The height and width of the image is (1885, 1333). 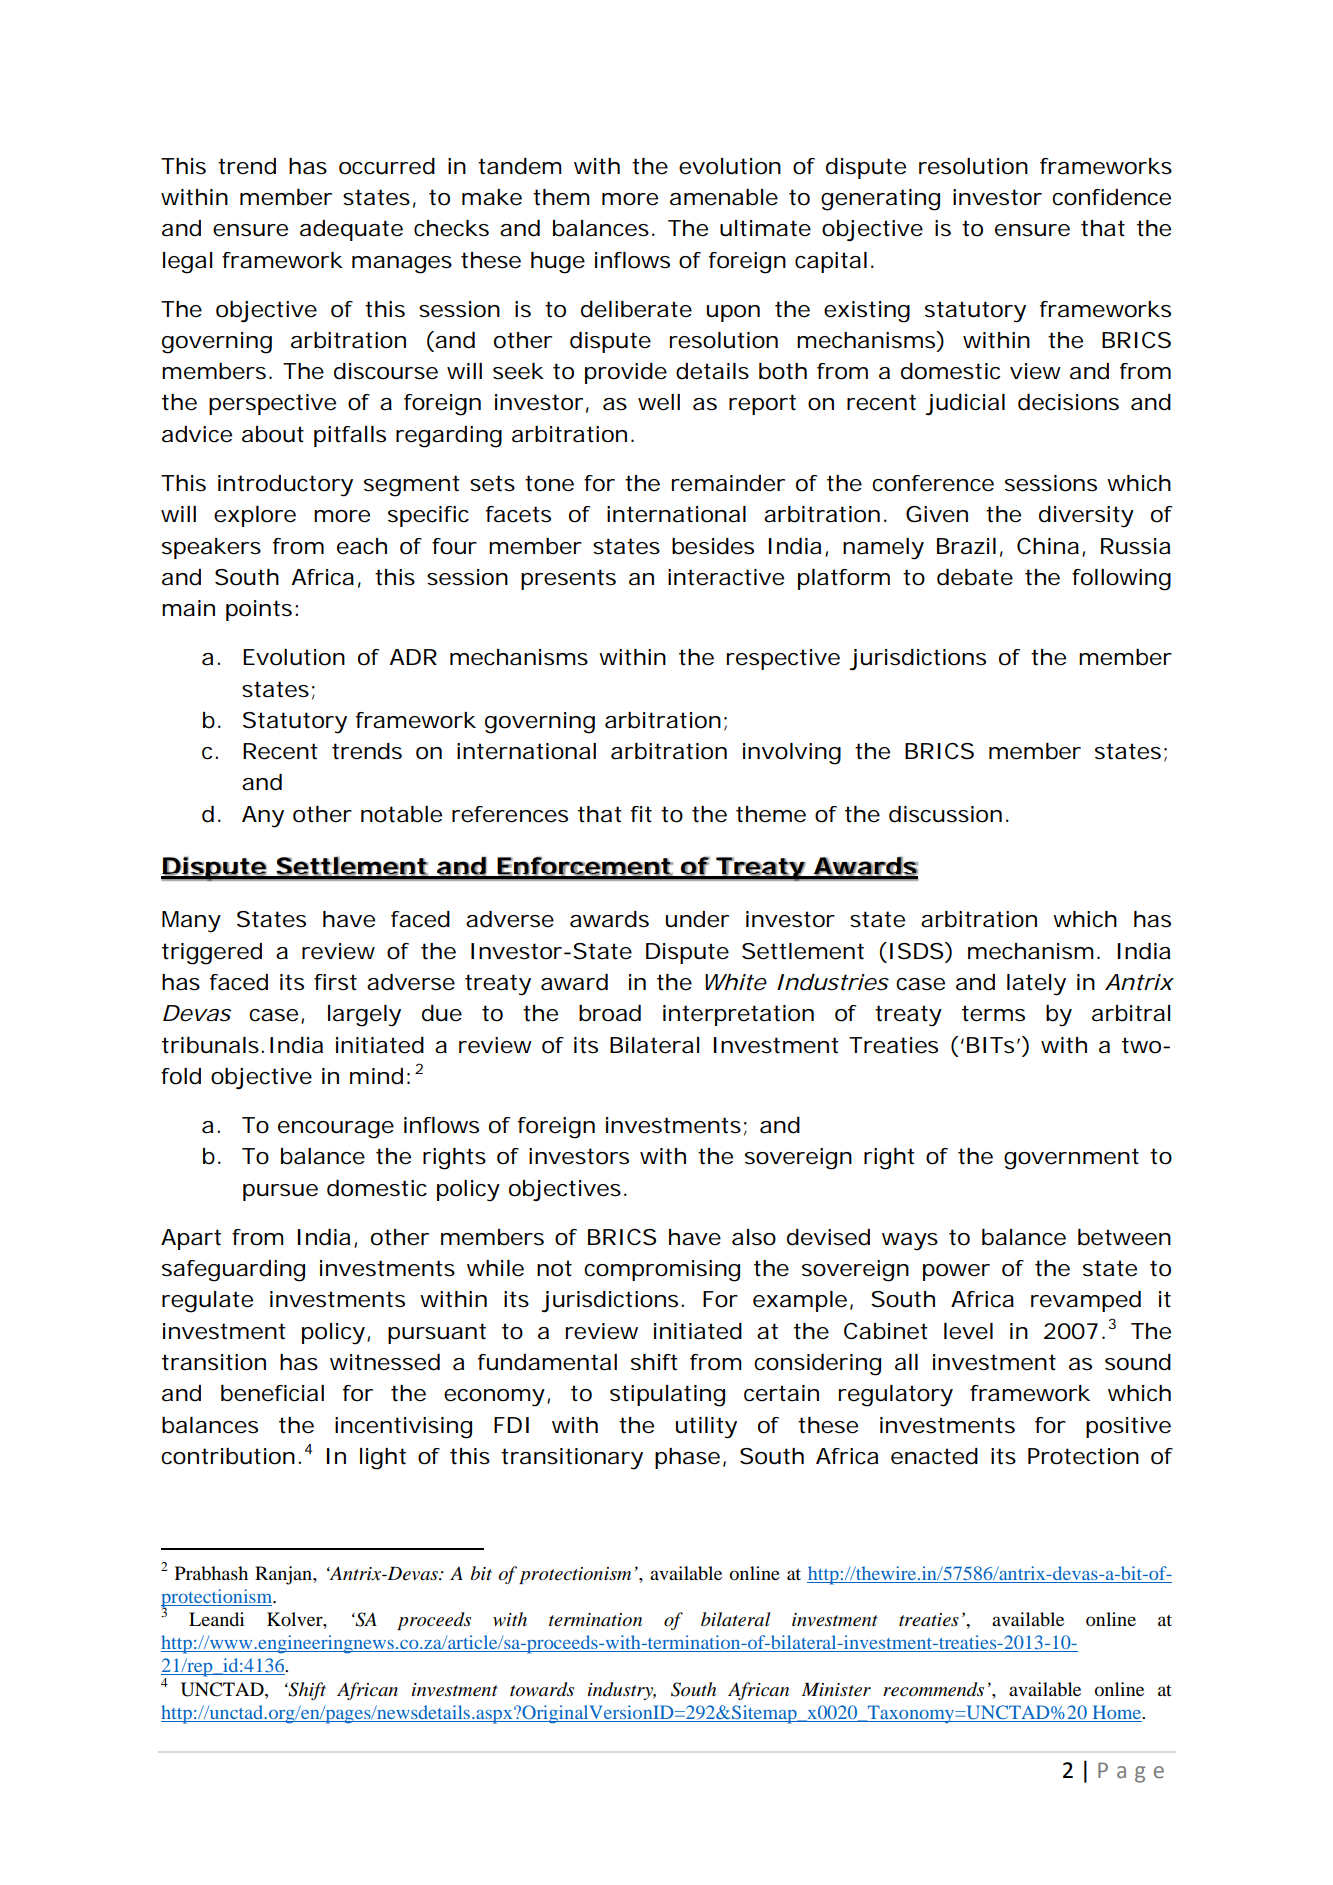 I want to click on confidence, so click(x=1111, y=197).
